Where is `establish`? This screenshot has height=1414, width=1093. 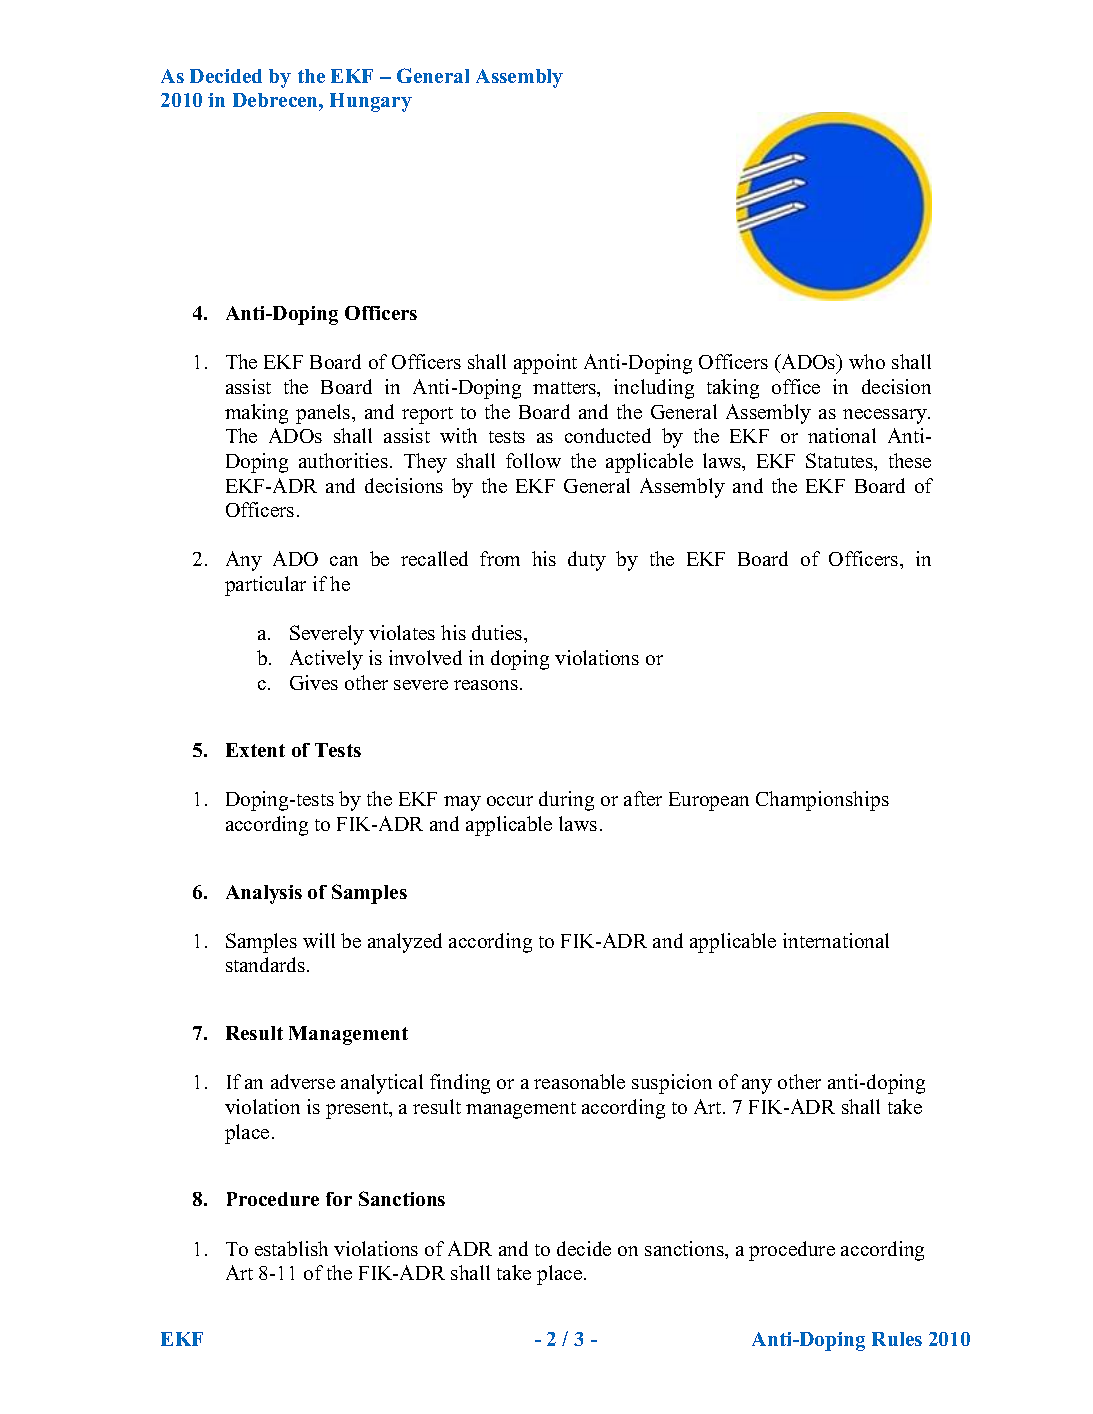
establish is located at coordinates (291, 1248).
